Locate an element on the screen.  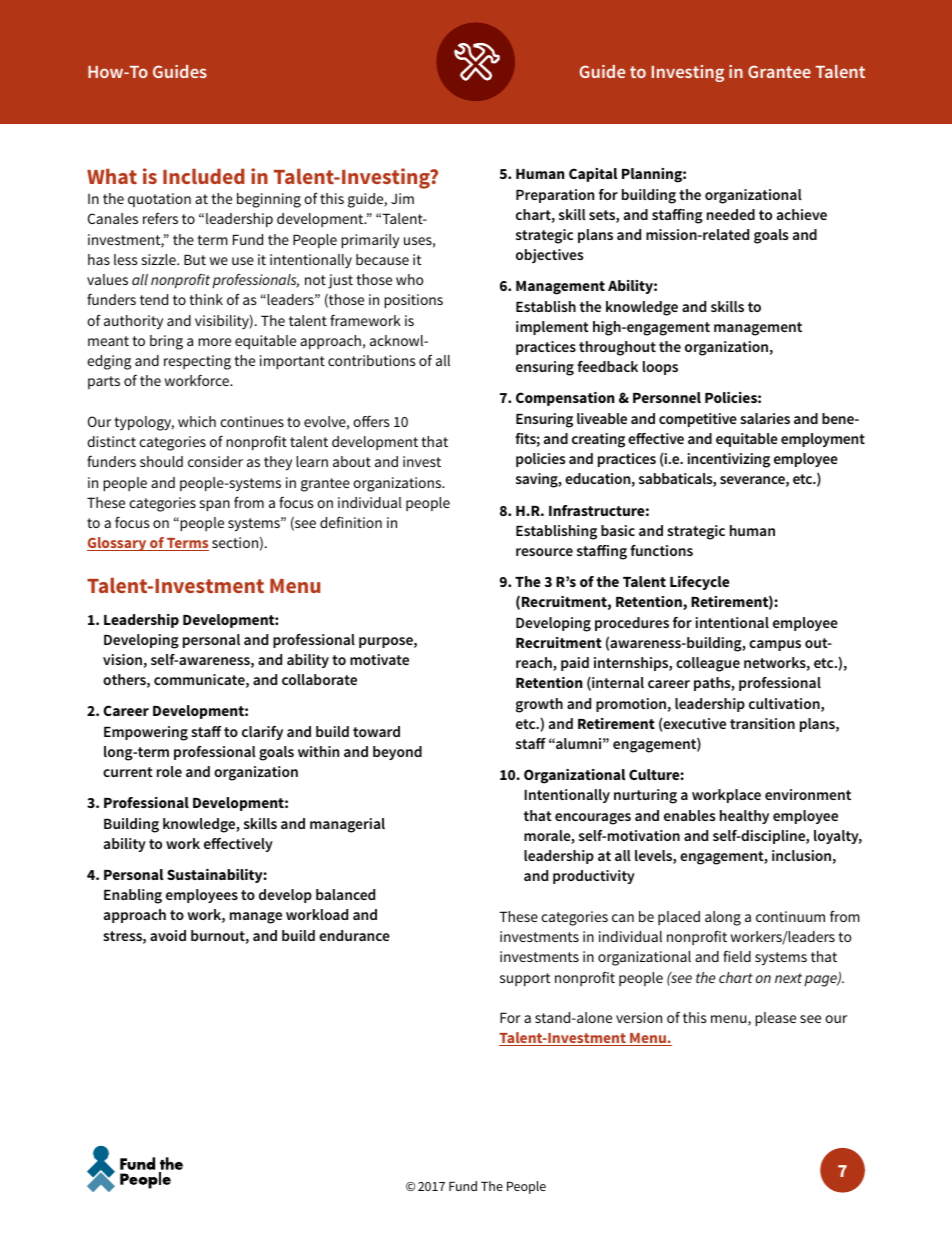
Jim is located at coordinates (402, 198).
